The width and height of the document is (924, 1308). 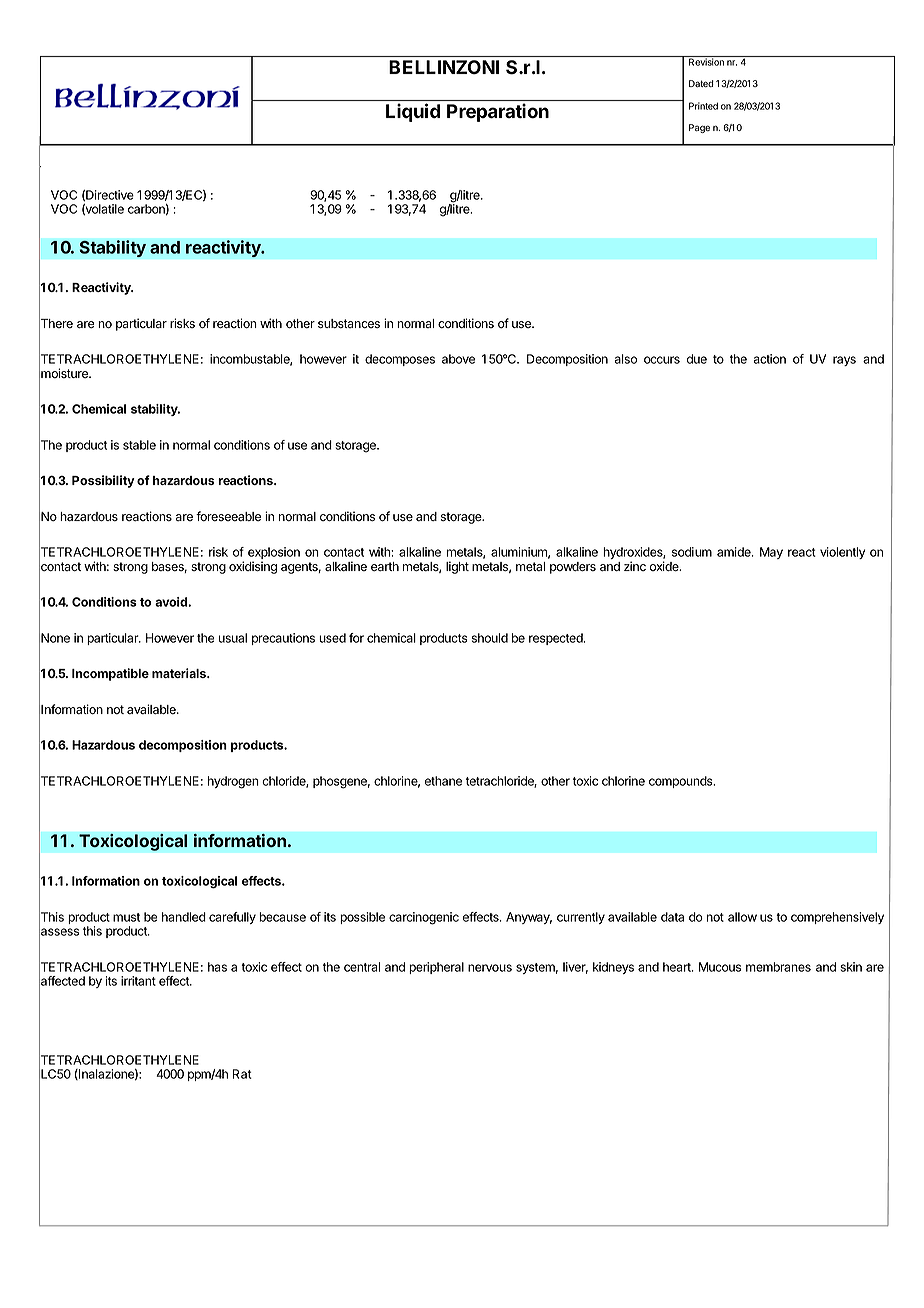 What do you see at coordinates (701, 83) in the document?
I see `Dated` at bounding box center [701, 83].
